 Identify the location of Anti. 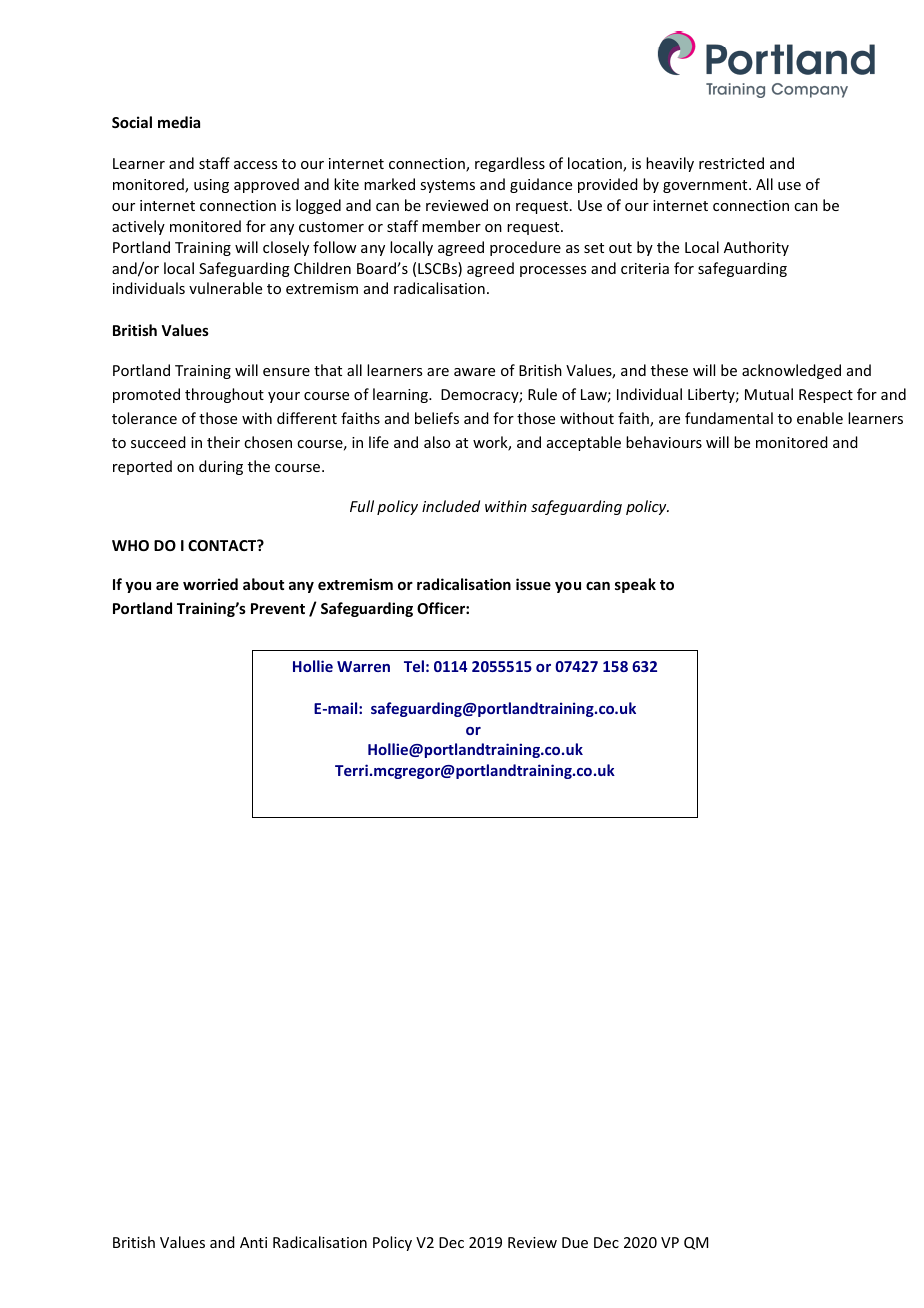
(253, 1242).
